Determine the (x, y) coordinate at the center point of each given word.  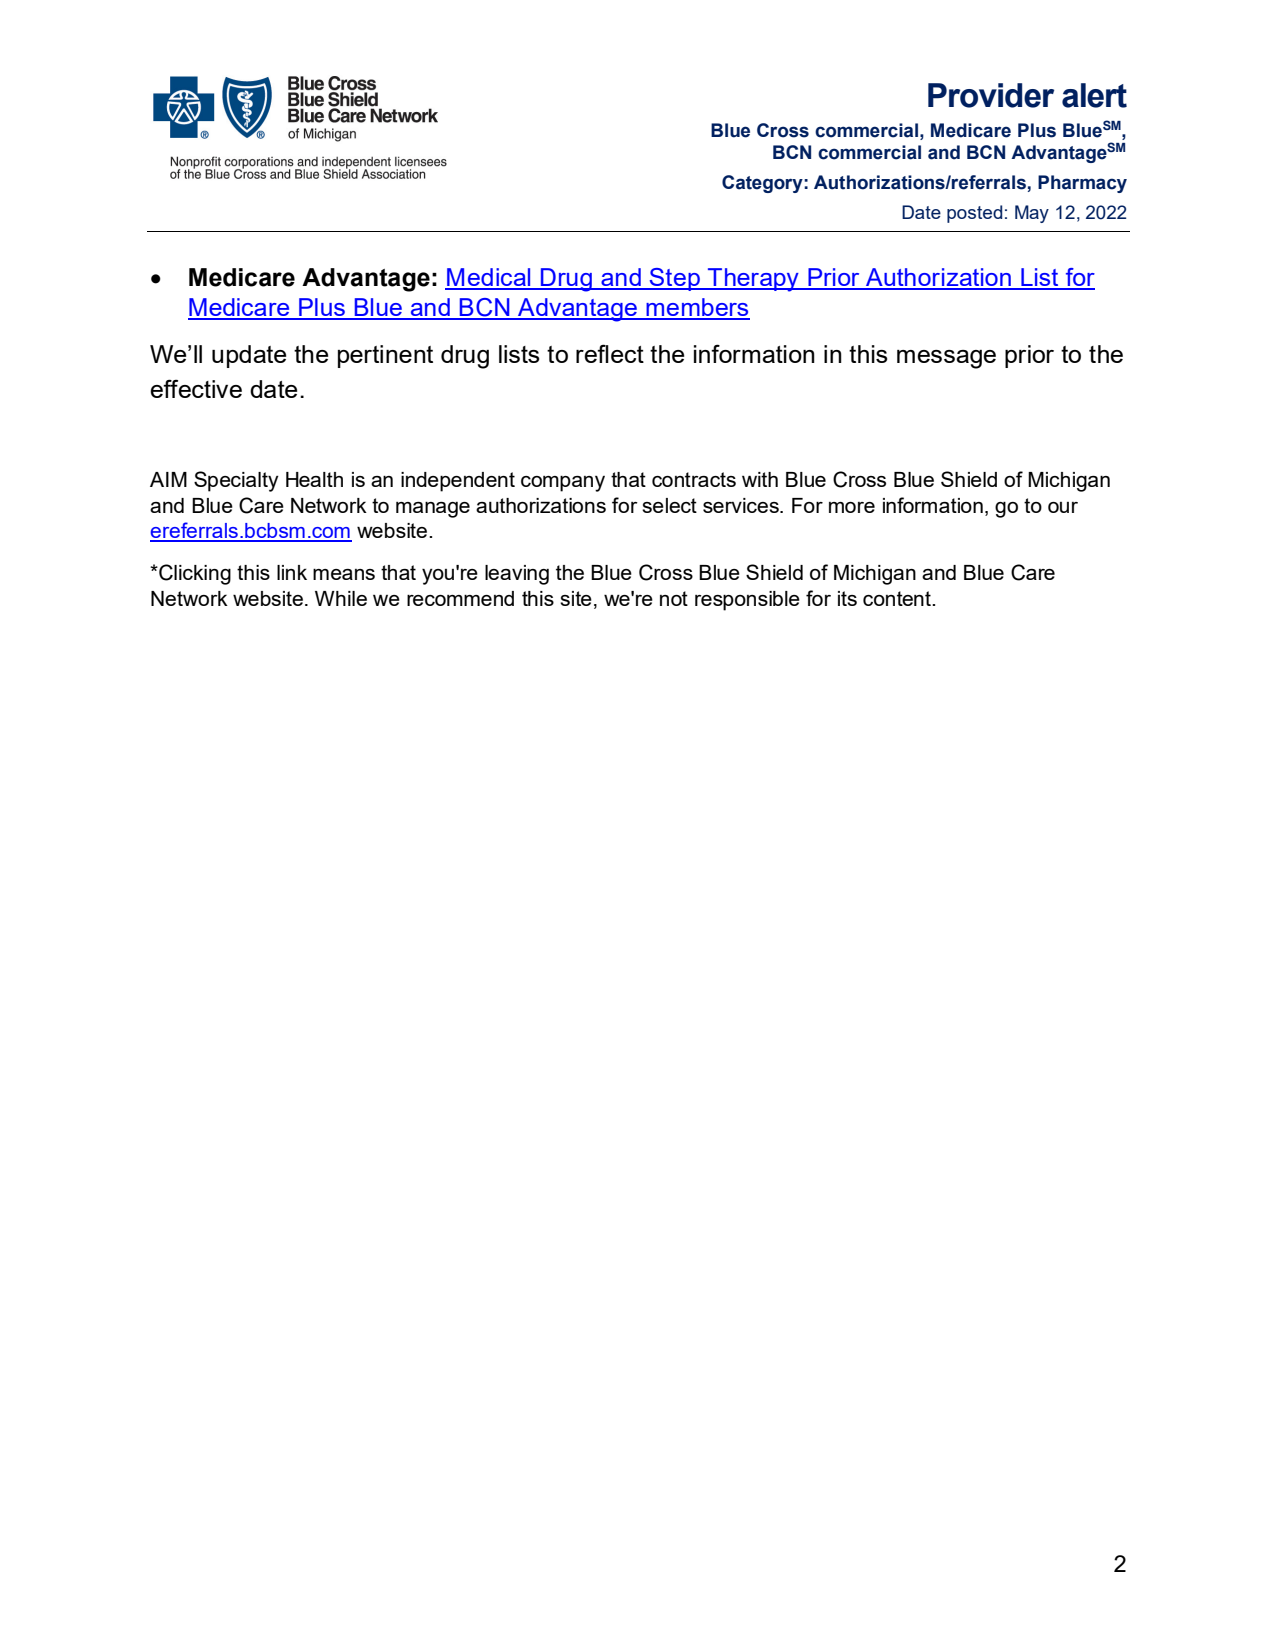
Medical (489, 278)
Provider (991, 95)
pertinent (385, 356)
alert (1094, 95)
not (674, 598)
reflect (610, 353)
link (292, 572)
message (946, 359)
